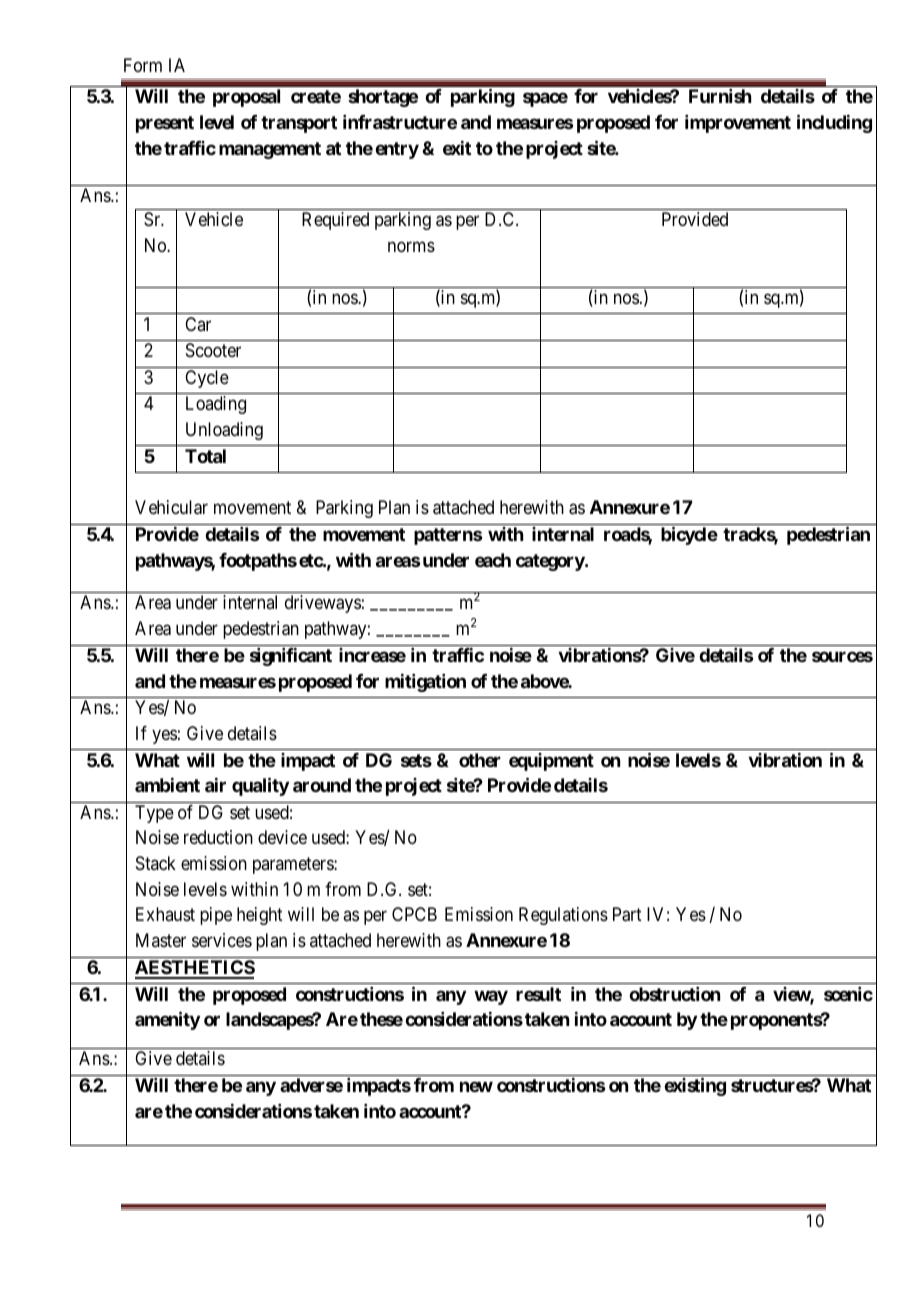 Image resolution: width=924 pixels, height=1307 pixels. I want to click on category, so click(551, 562).
